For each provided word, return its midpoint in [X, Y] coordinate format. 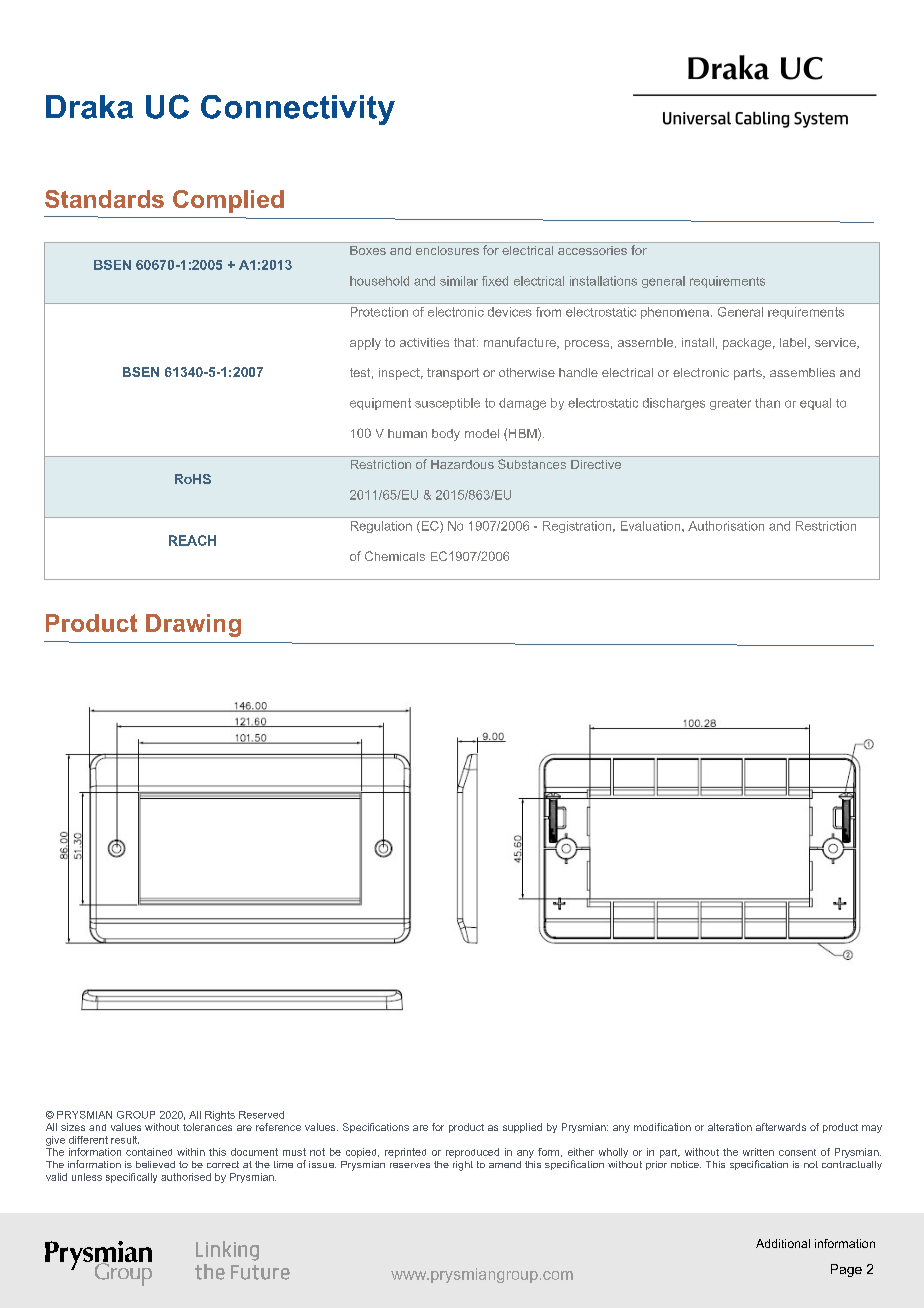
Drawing [193, 625]
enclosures [447, 250]
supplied [522, 1128]
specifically [131, 1178]
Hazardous [462, 464]
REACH [192, 540]
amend [505, 1164]
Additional [783, 1243]
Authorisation [726, 526]
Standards [104, 199]
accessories [592, 250]
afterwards [781, 1127]
